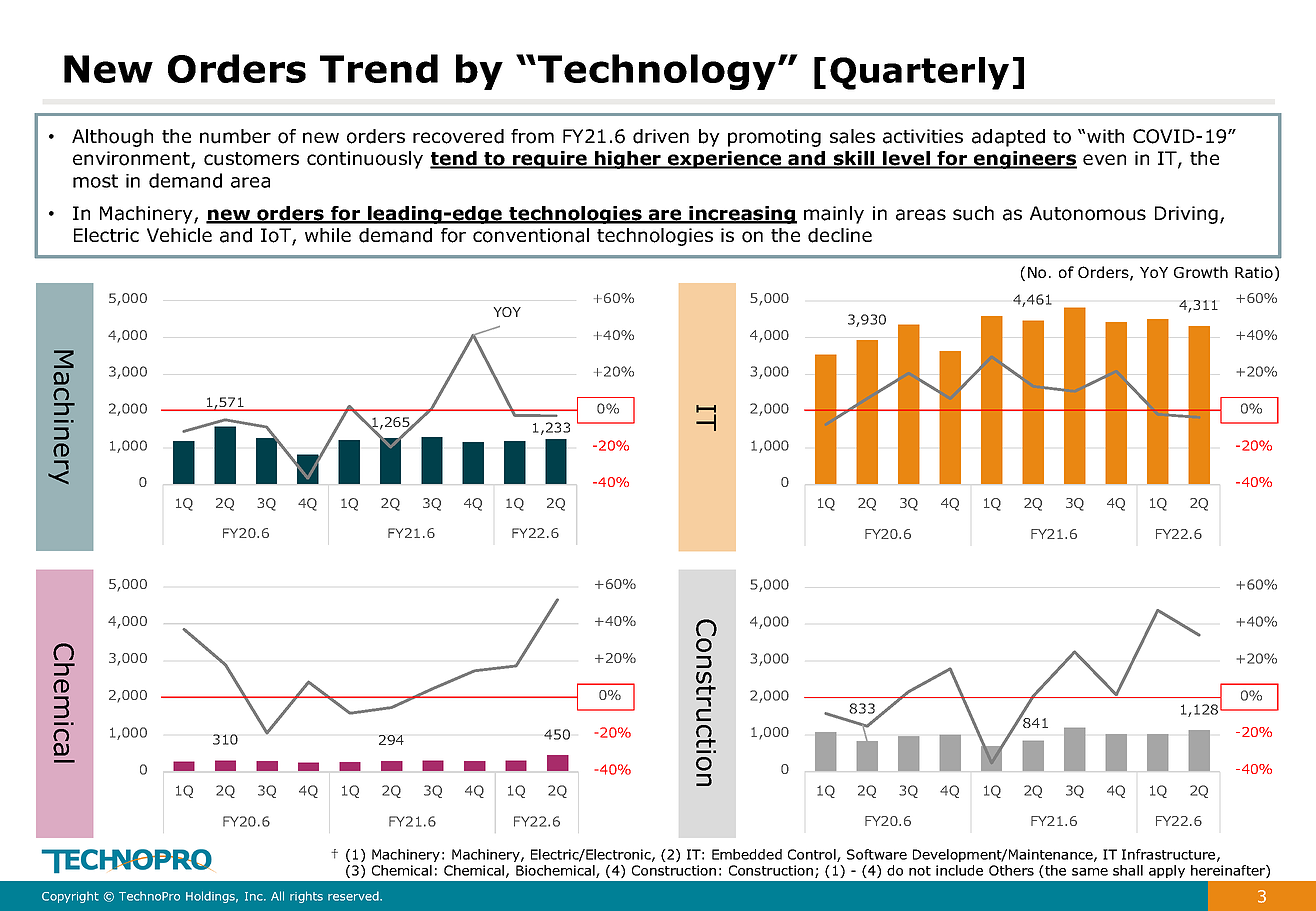 Image resolution: width=1316 pixels, height=911 pixels. Describe the element at coordinates (657, 72) in the screenshot. I see `Technology` at that location.
